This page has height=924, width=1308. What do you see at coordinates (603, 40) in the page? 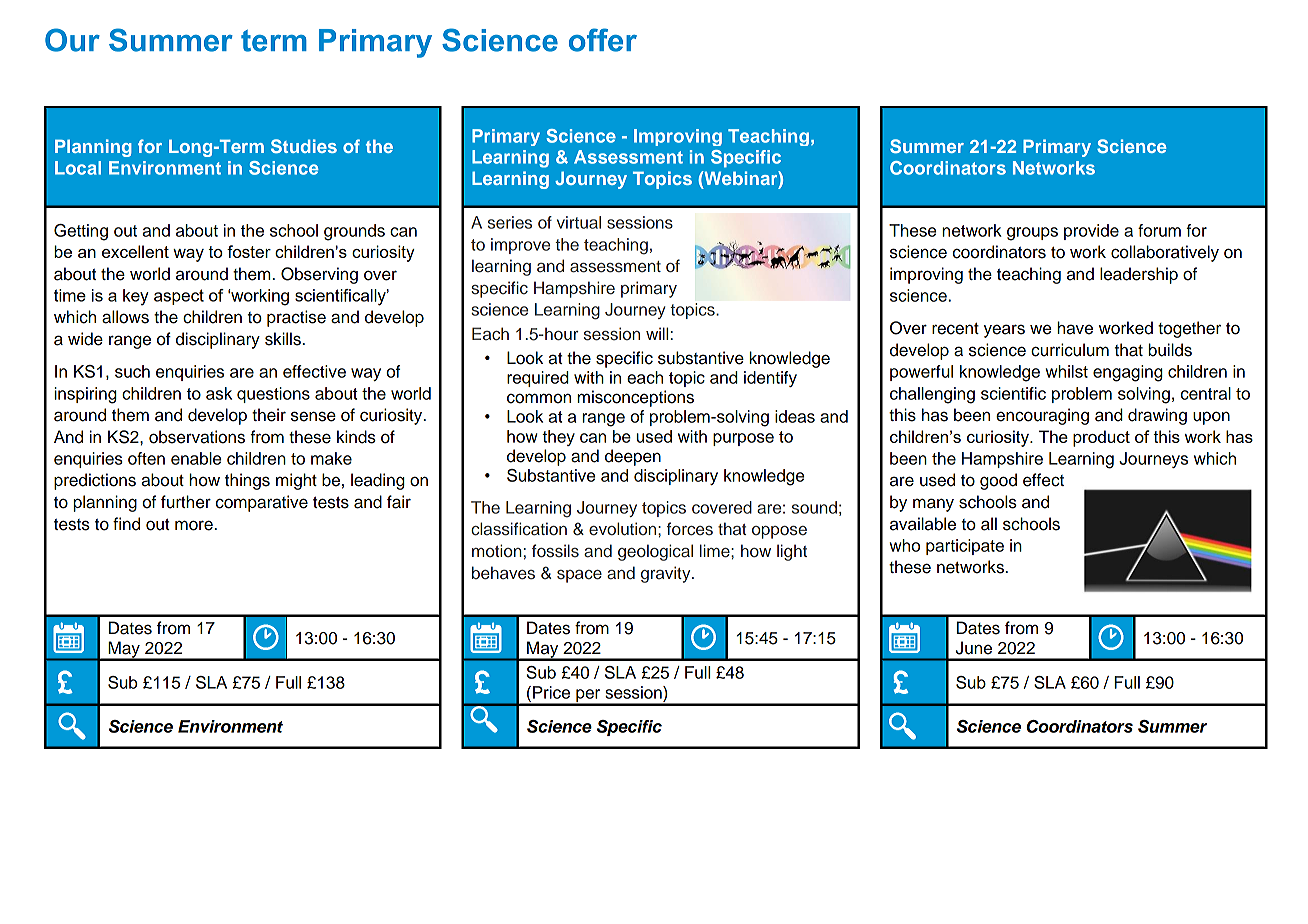
I see `offer` at bounding box center [603, 40].
